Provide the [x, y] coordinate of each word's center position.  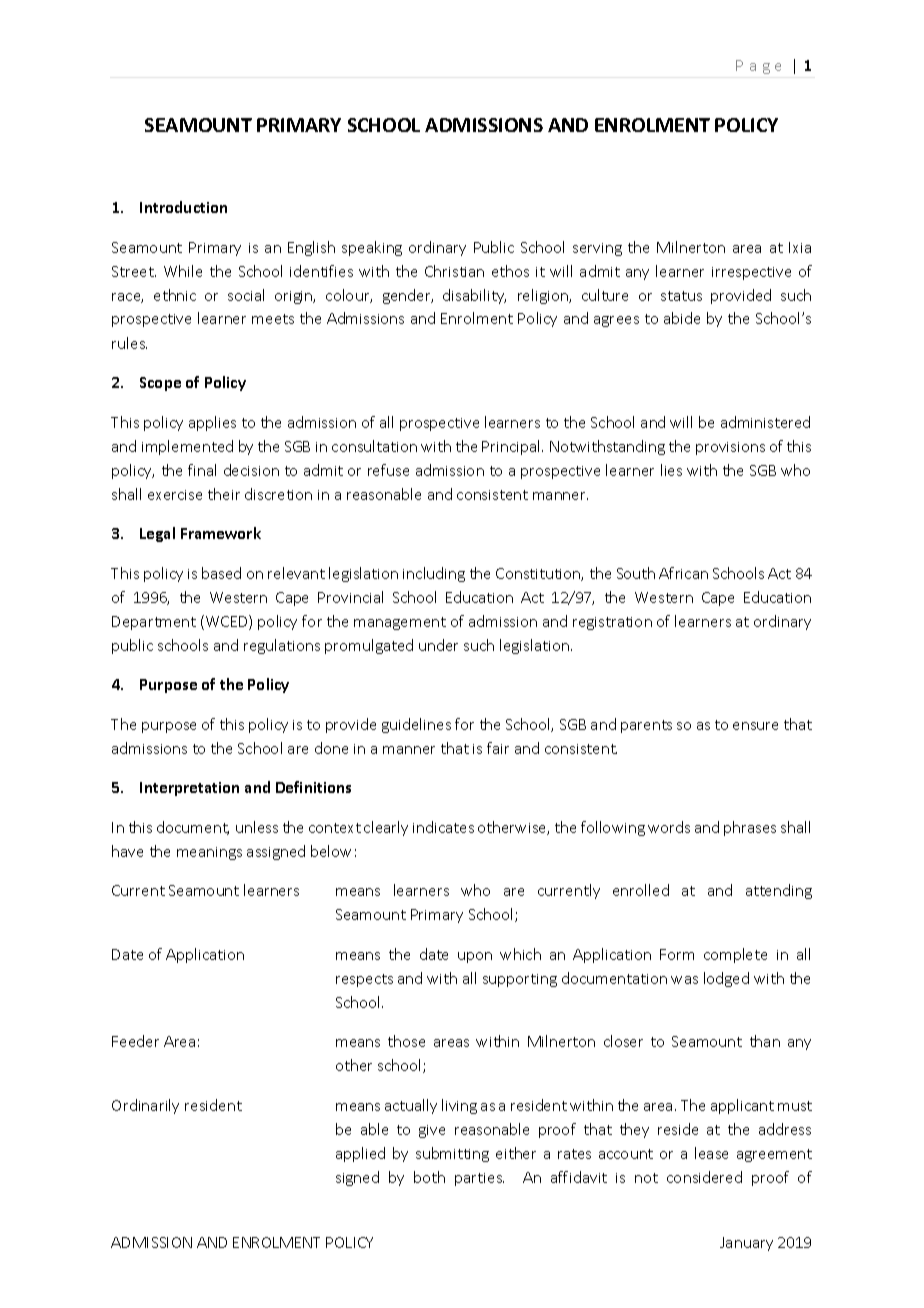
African [683, 573]
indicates [443, 827]
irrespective [751, 273]
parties [479, 1179]
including [434, 574]
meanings [209, 853]
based [221, 573]
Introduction [183, 207]
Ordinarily [145, 1106]
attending [779, 891]
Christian [454, 271]
